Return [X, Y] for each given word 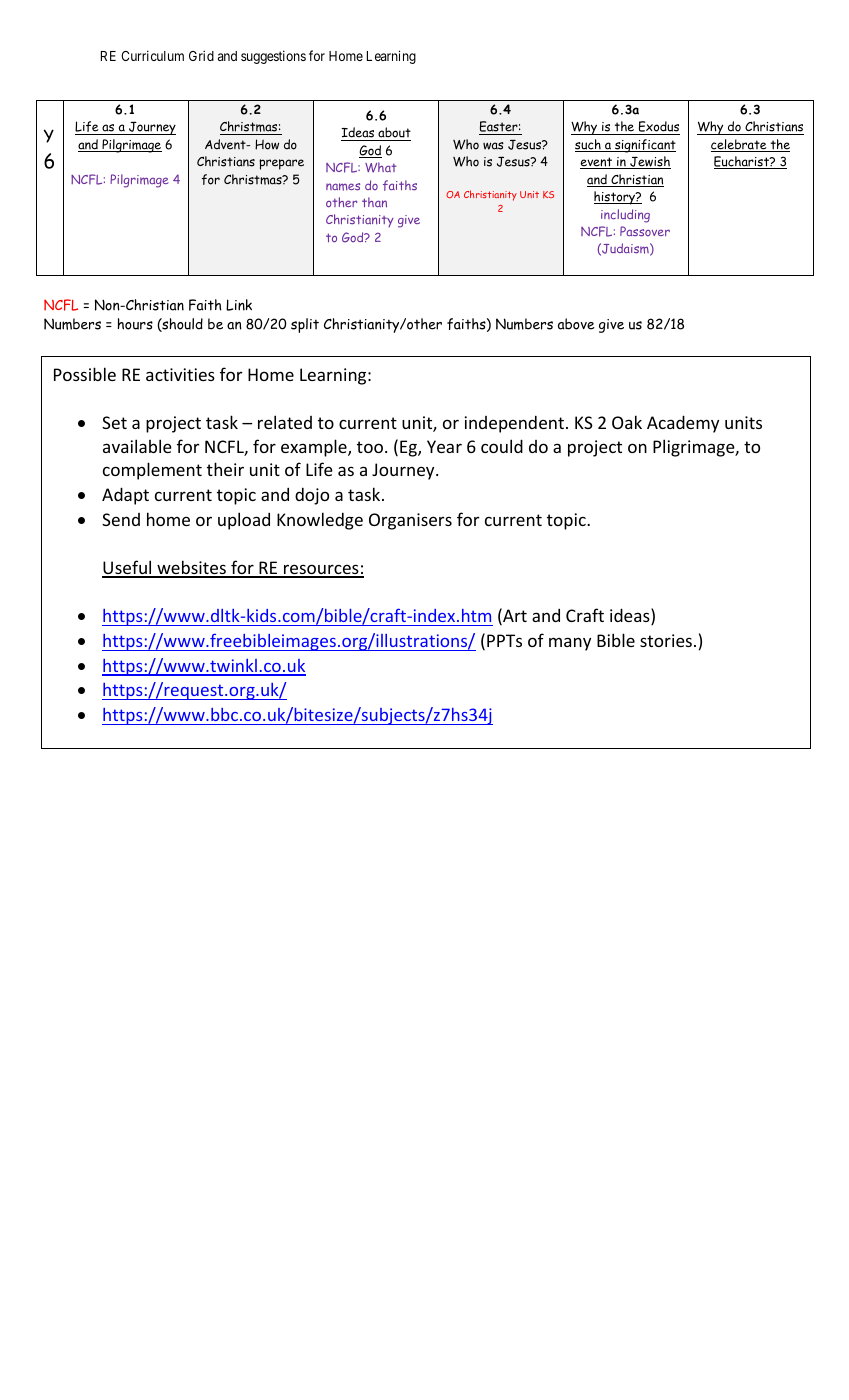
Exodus [658, 128]
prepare [281, 164]
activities [180, 374]
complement [152, 471]
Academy [683, 424]
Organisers [410, 521]
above [576, 324]
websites [191, 568]
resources [321, 570]
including [625, 216]
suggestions [273, 57]
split [305, 325]
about [393, 134]
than [374, 202]
